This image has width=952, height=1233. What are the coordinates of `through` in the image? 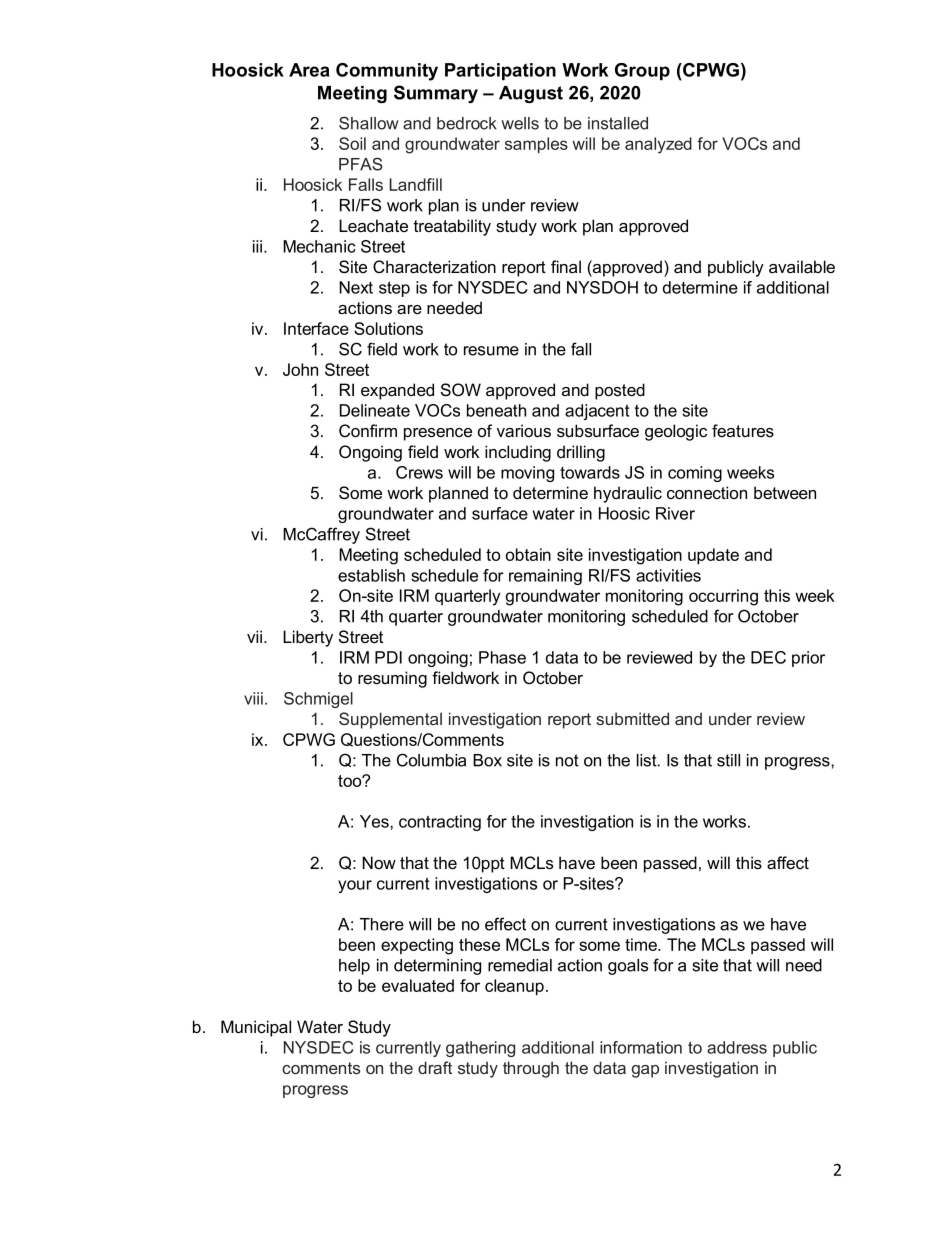 It's located at (531, 1069).
